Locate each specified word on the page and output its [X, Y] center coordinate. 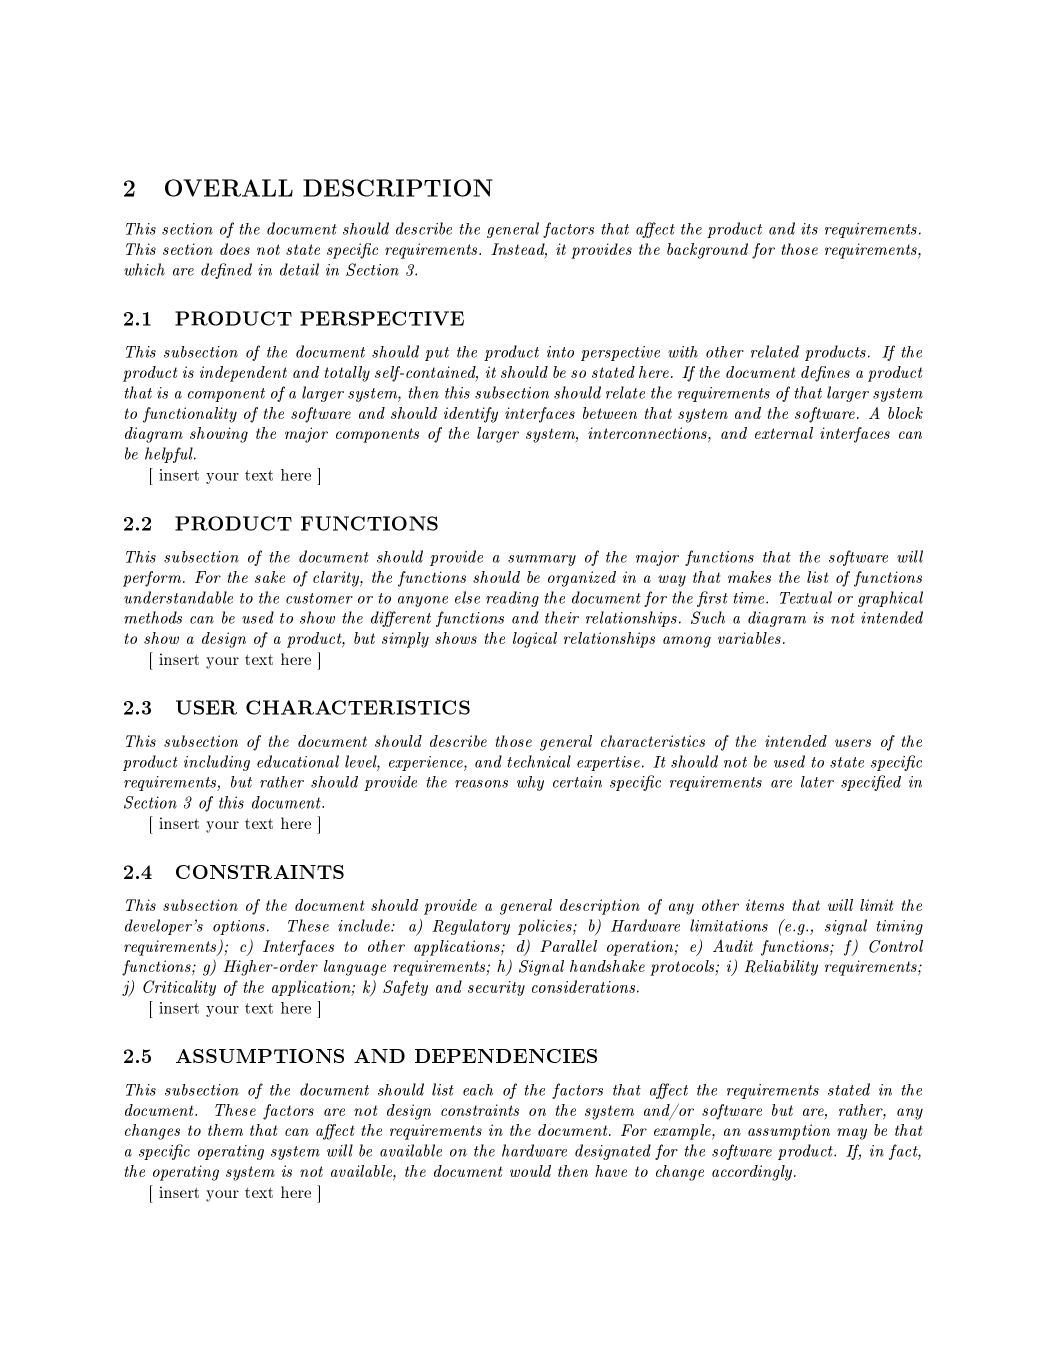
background [707, 251]
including [217, 763]
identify [471, 415]
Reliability [781, 968]
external [784, 433]
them [225, 1130]
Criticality [179, 988]
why [530, 783]
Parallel [568, 946]
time [750, 598]
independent [243, 374]
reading [512, 599]
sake [270, 577]
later [817, 782]
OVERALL [229, 188]
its [809, 229]
